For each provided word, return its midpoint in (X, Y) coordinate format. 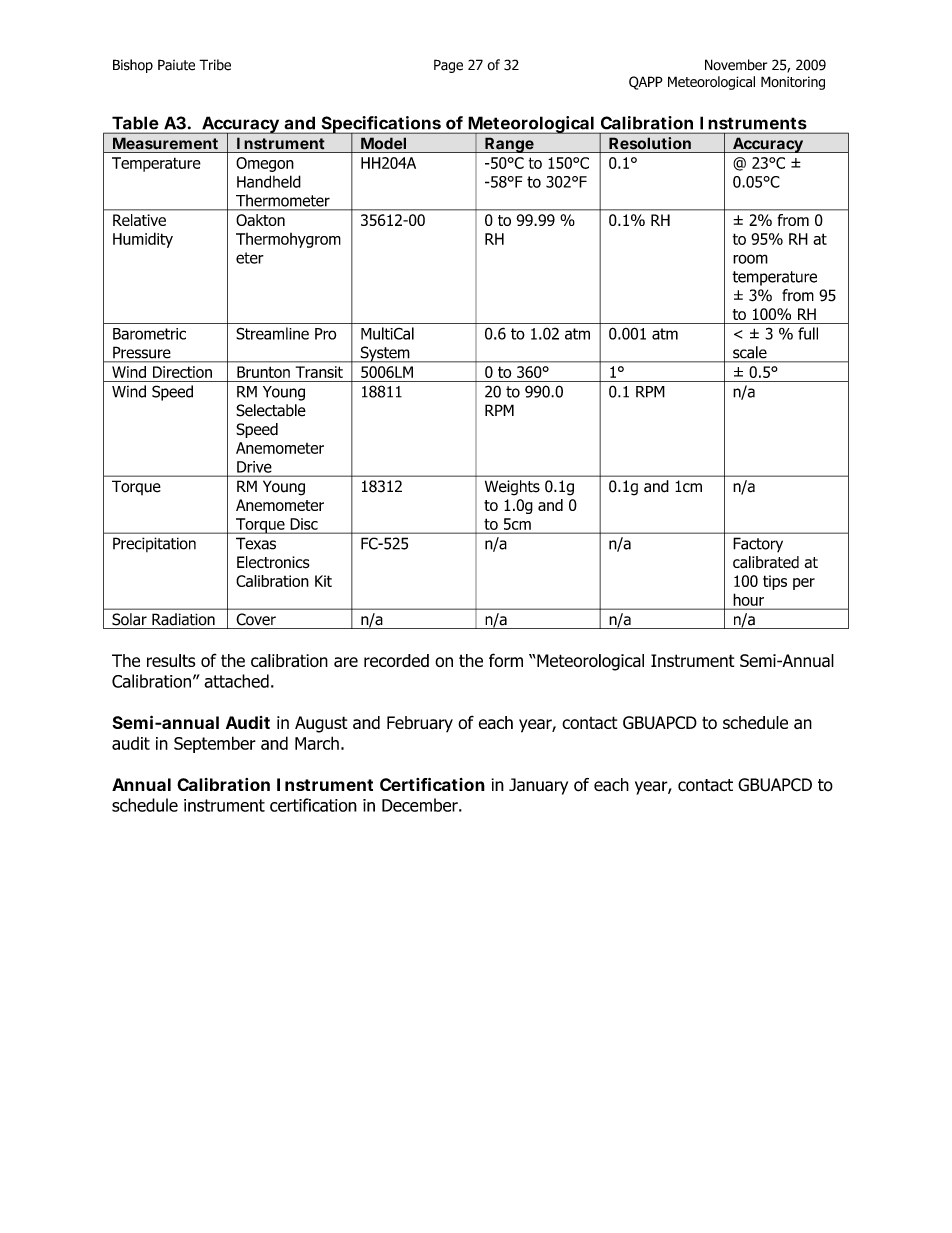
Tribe (215, 65)
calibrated (766, 562)
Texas (256, 543)
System (385, 354)
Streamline (272, 333)
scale (750, 352)
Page (448, 66)
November (736, 65)
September (215, 744)
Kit (323, 581)
